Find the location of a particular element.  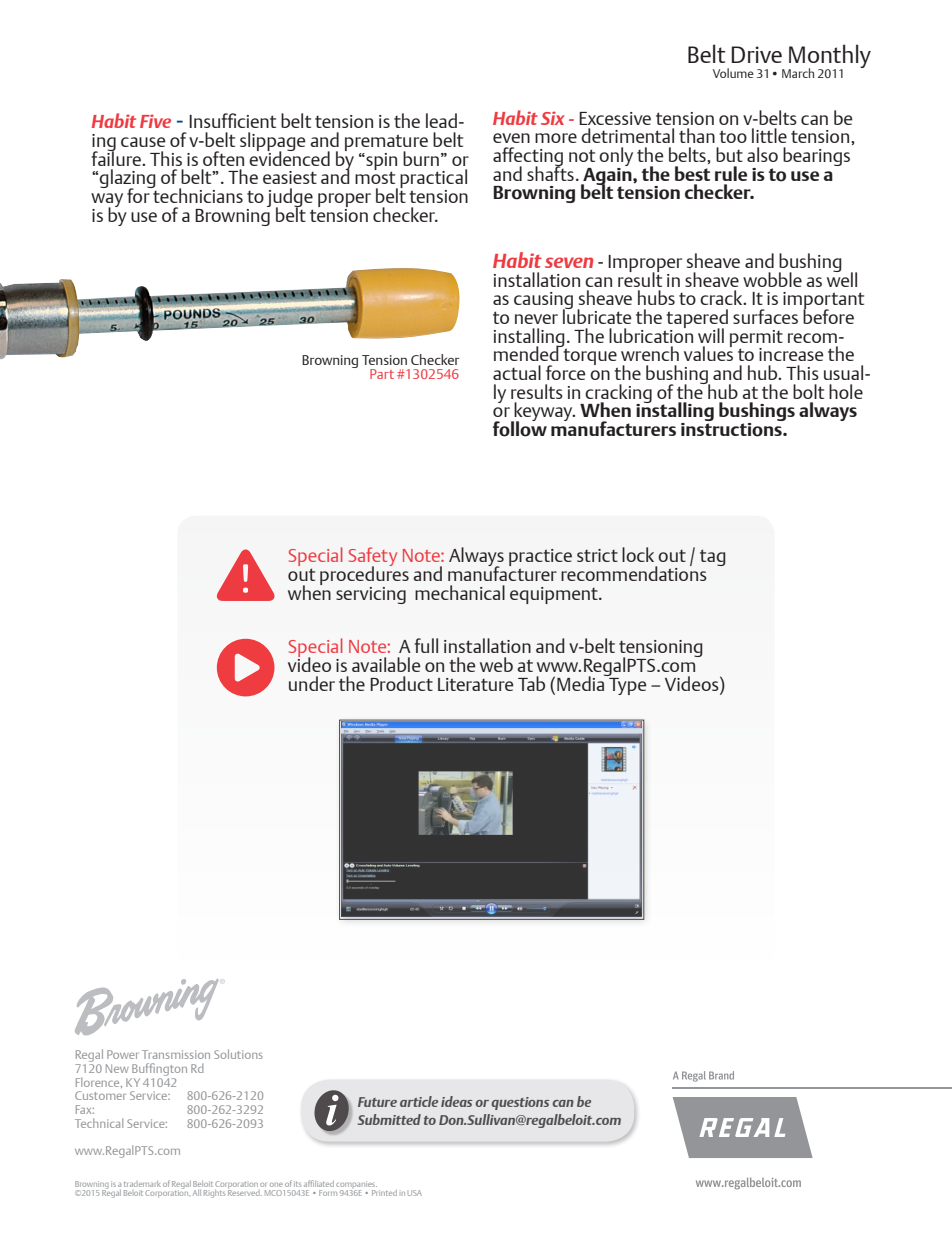

mechanical is located at coordinates (460, 592).
